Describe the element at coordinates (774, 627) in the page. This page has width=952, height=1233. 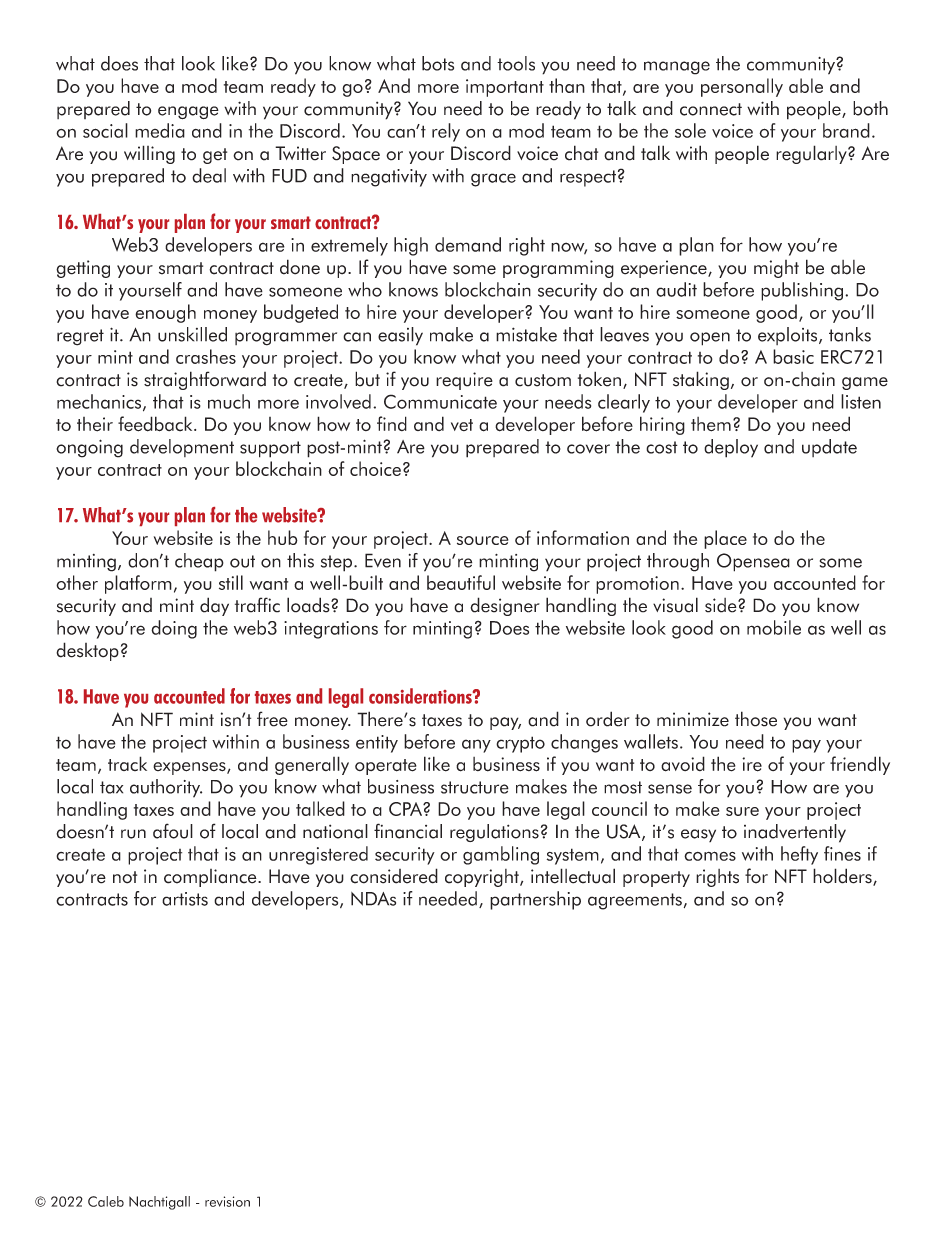
I see `mobile` at that location.
